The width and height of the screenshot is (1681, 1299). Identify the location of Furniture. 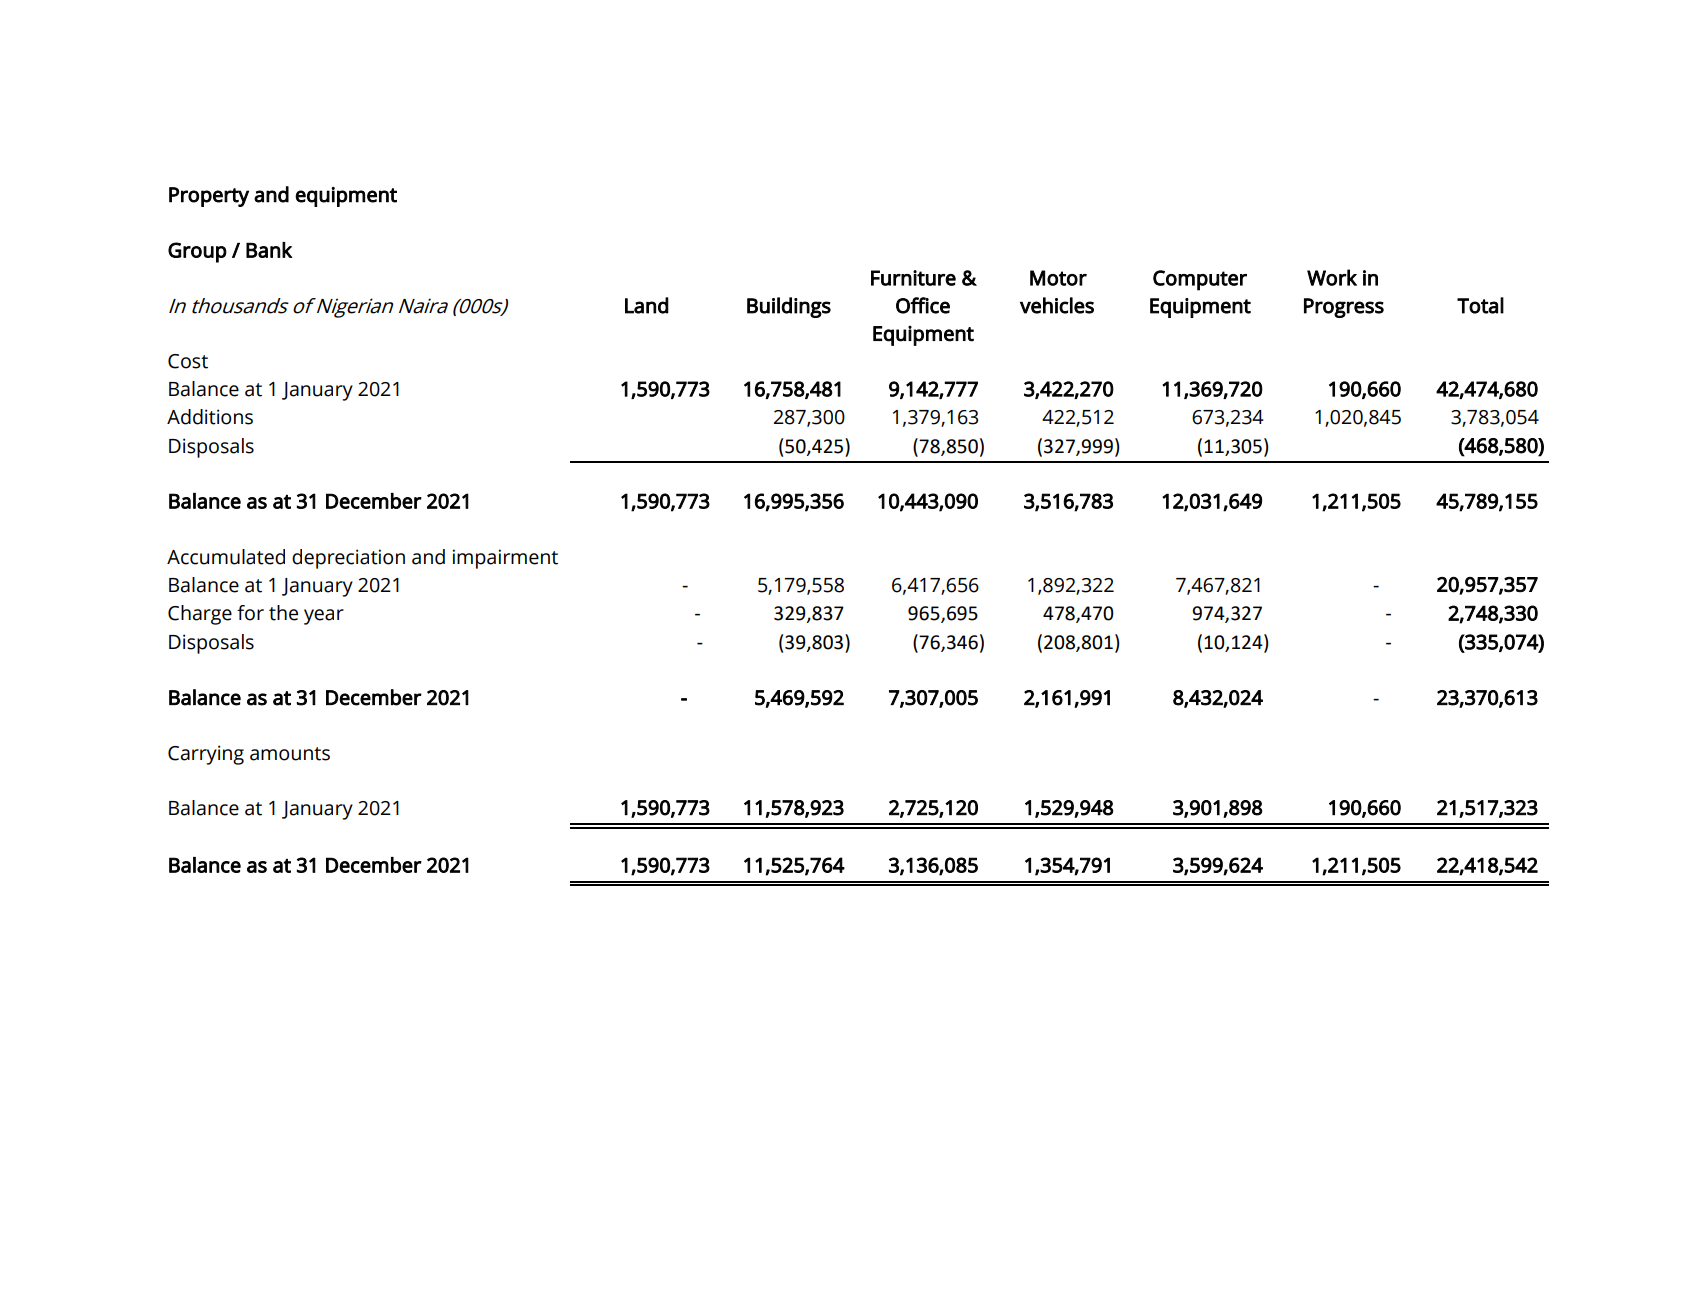
(913, 278).
